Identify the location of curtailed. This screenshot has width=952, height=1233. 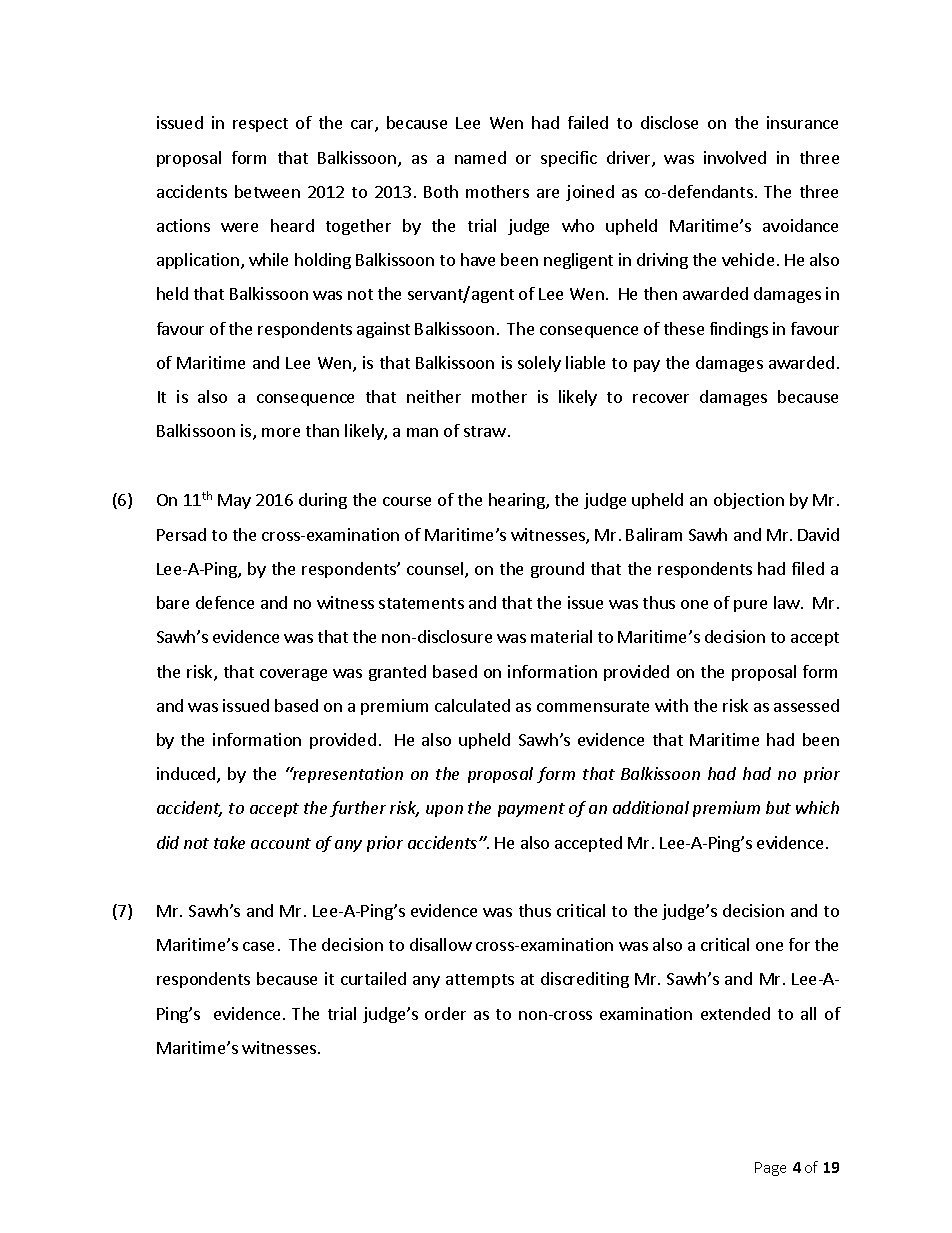
(373, 978).
